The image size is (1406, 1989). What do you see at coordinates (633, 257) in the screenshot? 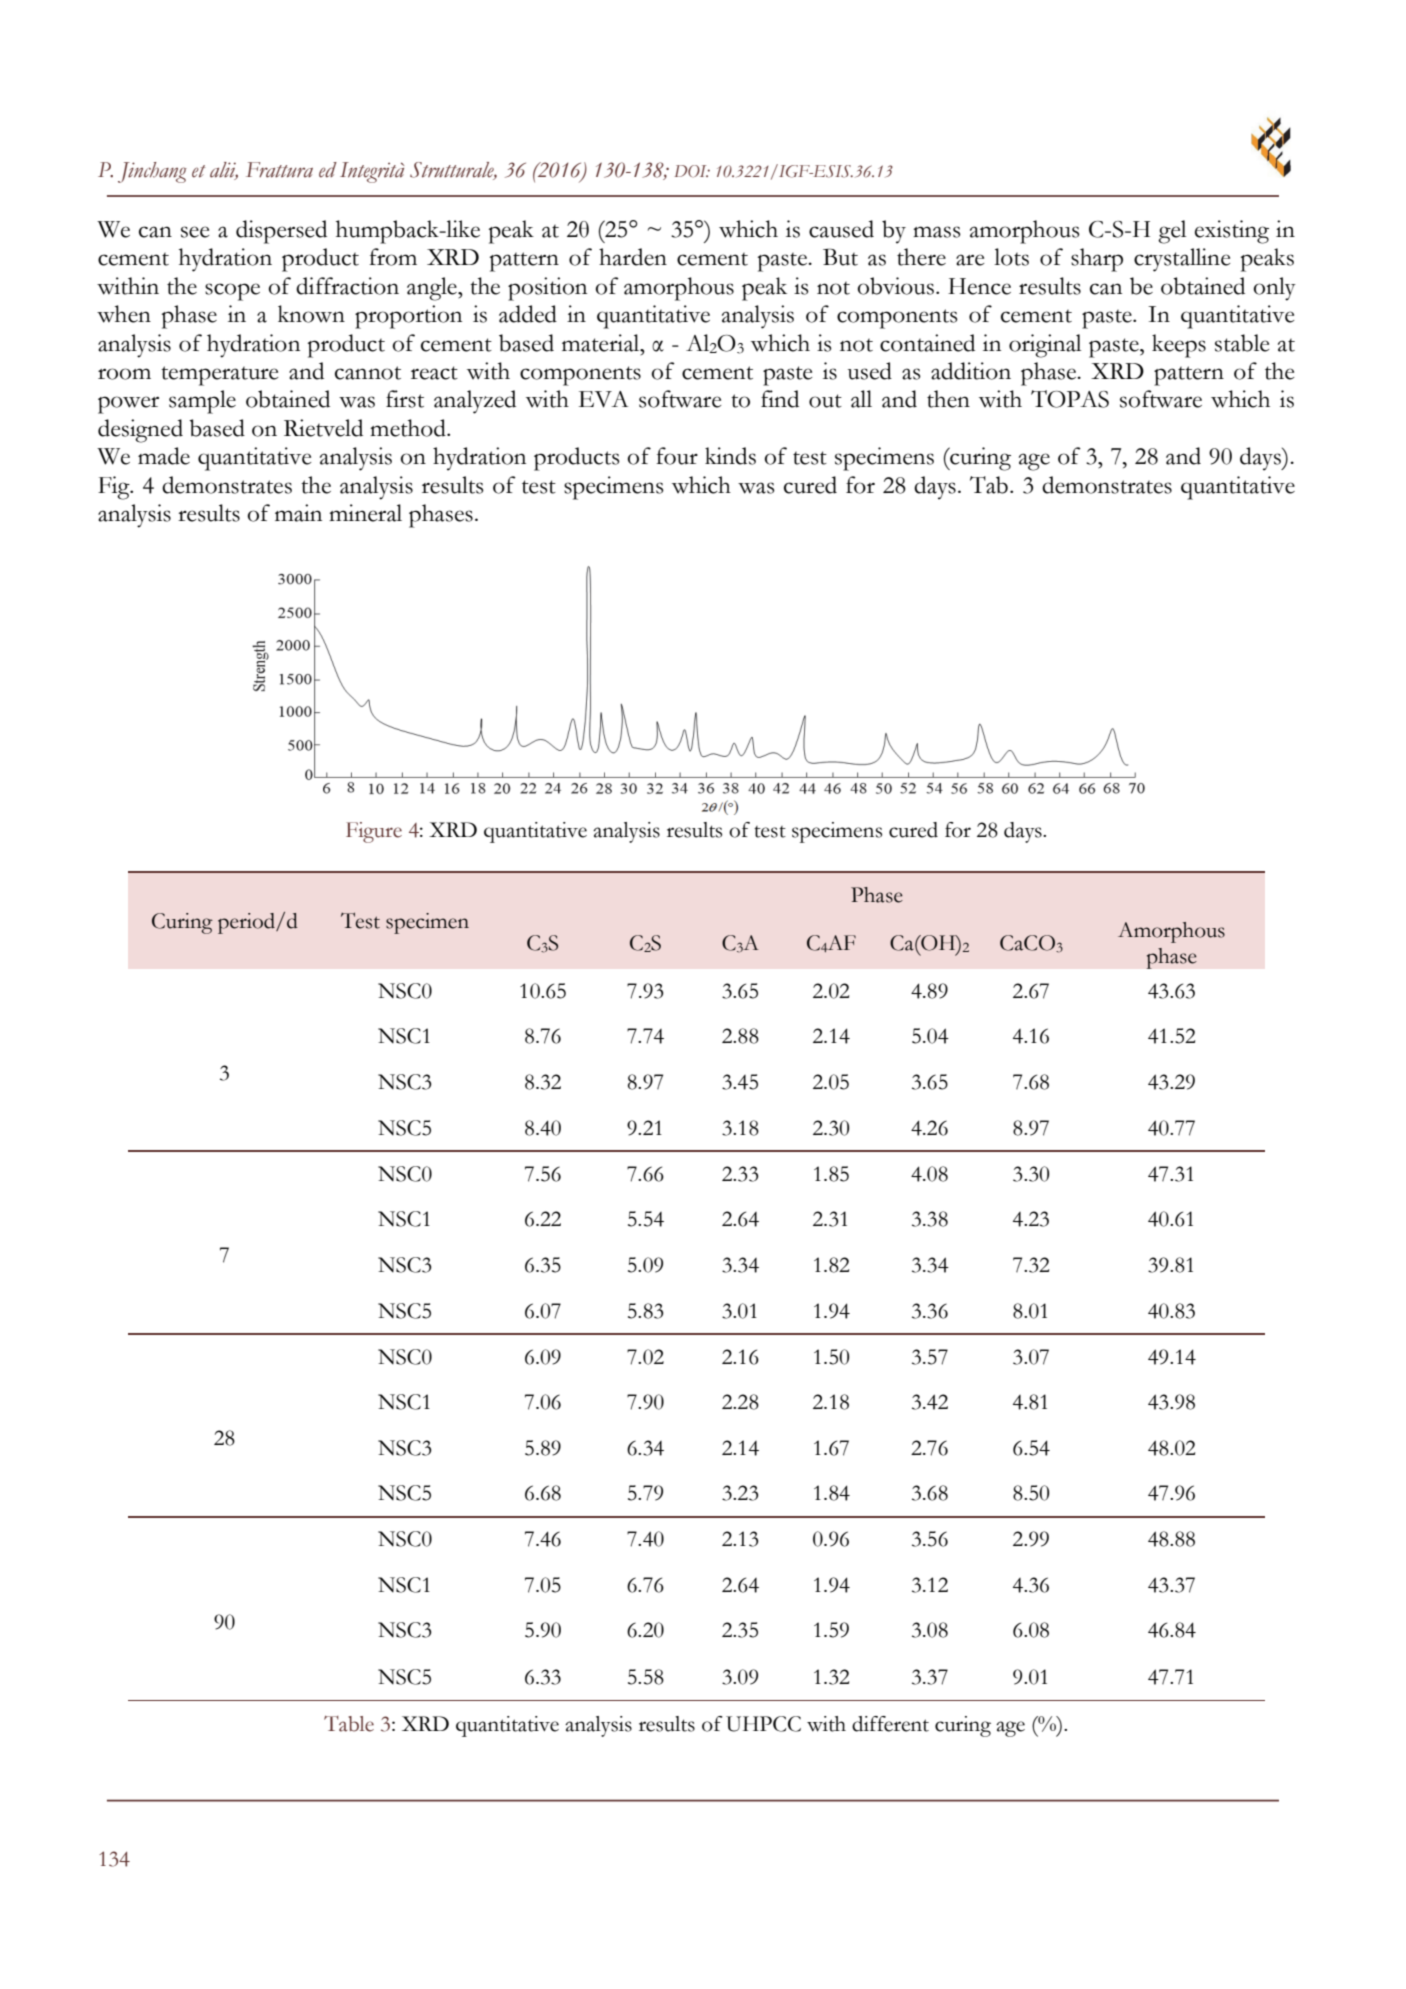
I see `harden` at bounding box center [633, 257].
